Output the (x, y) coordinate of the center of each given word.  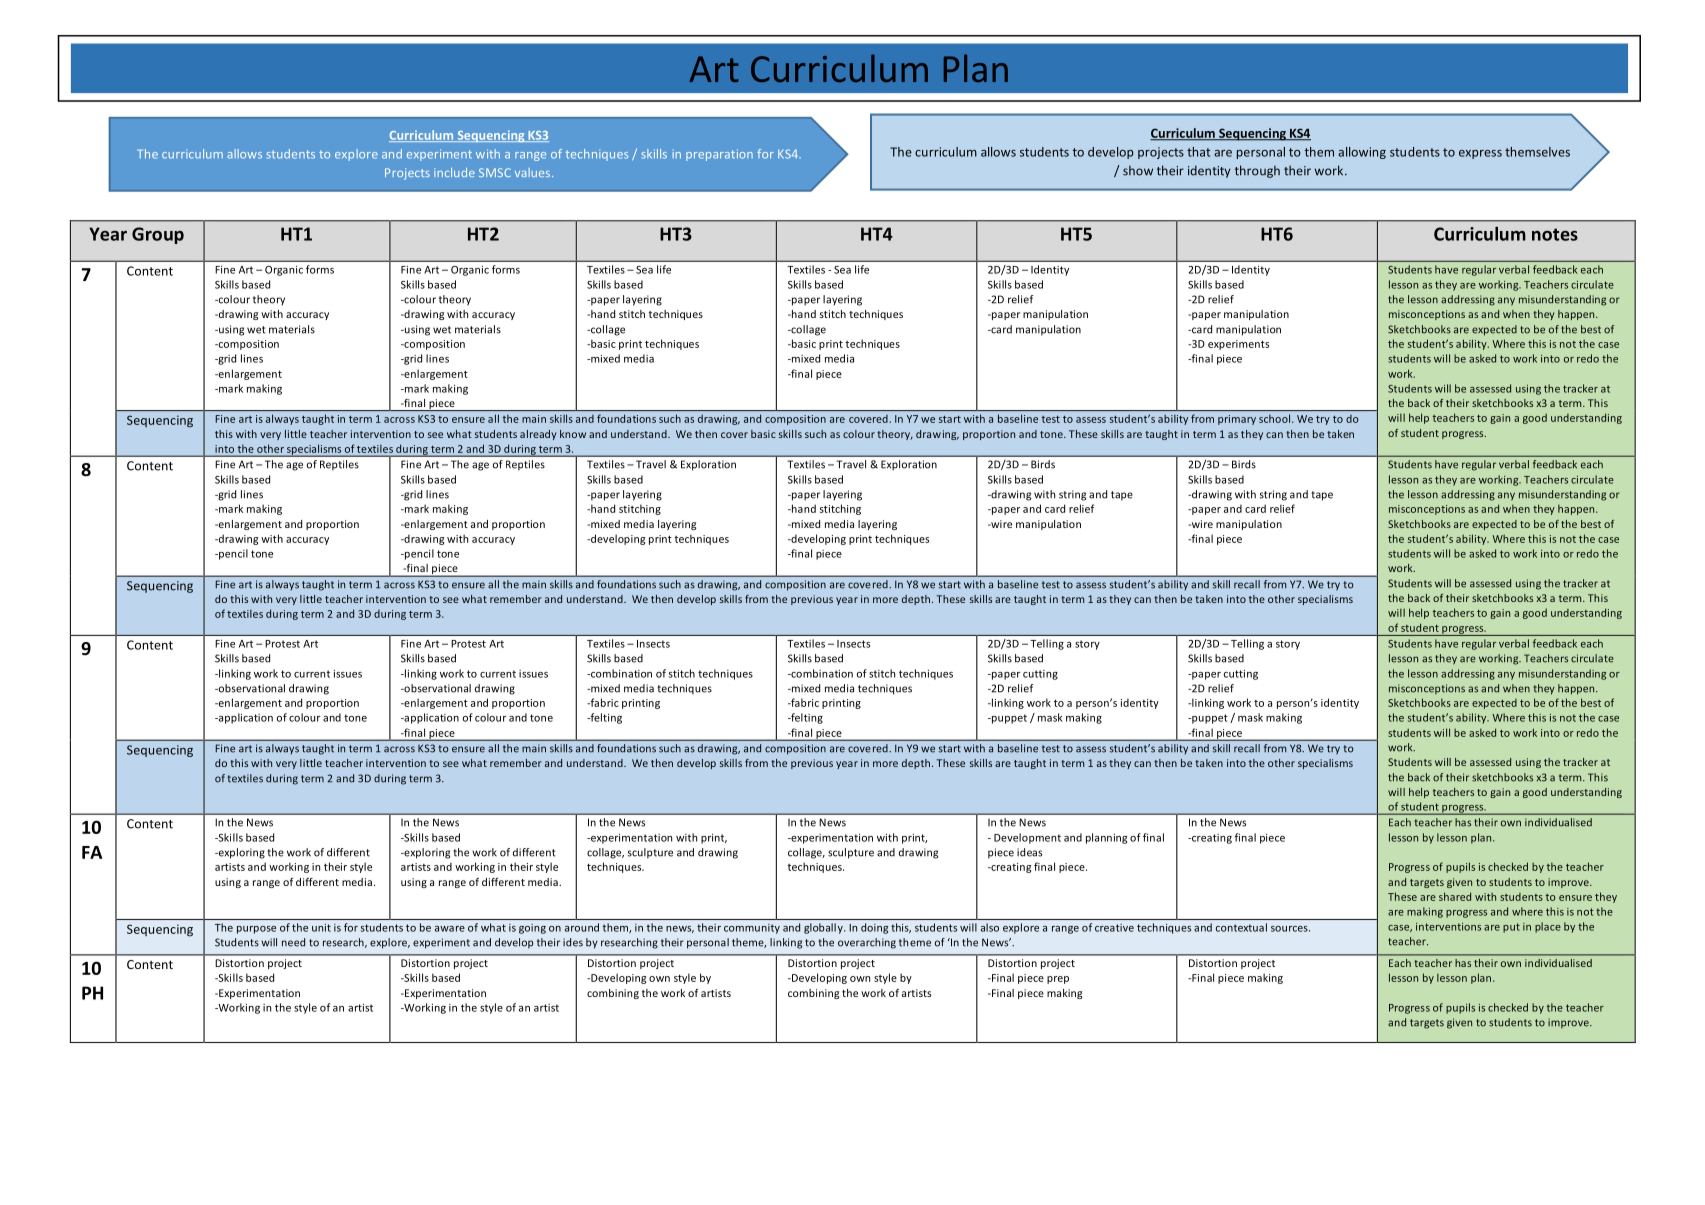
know (573, 434)
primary (1237, 420)
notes (1555, 234)
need (293, 942)
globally (824, 928)
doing (874, 928)
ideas (1029, 852)
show (1138, 170)
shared (1455, 896)
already (538, 435)
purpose (256, 930)
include (454, 172)
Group (158, 235)
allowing (1362, 153)
